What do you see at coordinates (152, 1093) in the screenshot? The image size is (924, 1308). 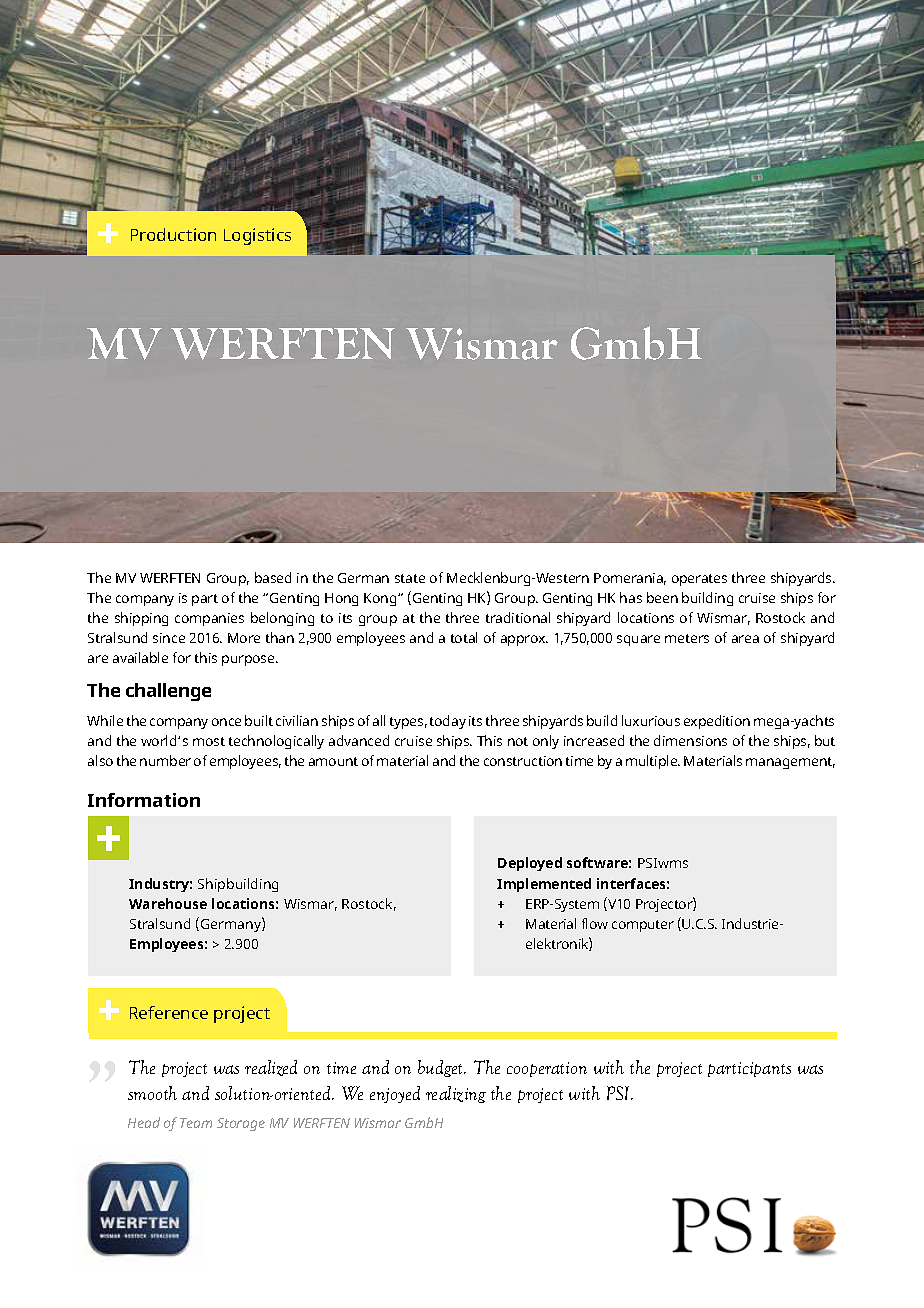 I see `smooth` at bounding box center [152, 1093].
